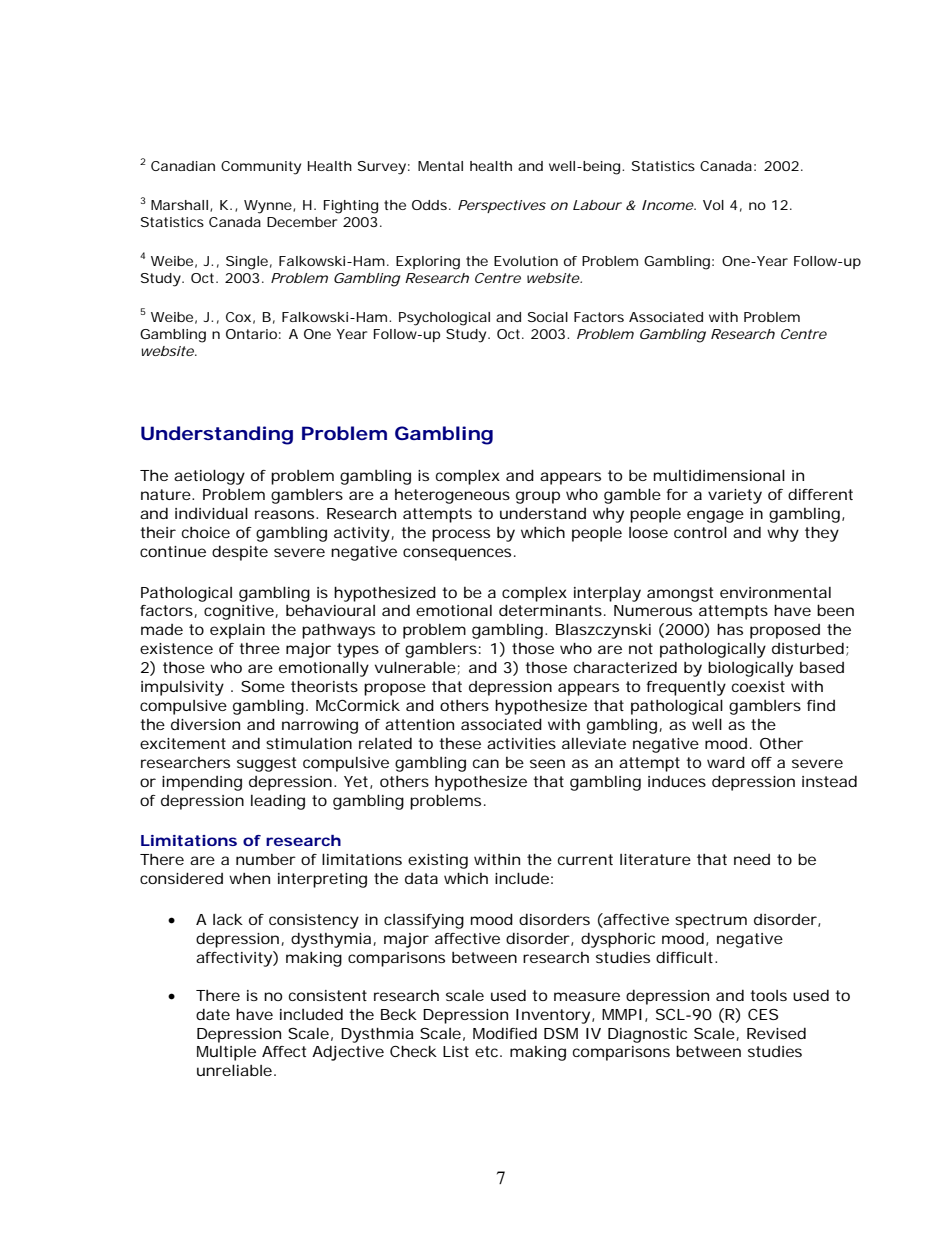 The image size is (952, 1233). What do you see at coordinates (668, 205) in the page?
I see `Income` at bounding box center [668, 205].
